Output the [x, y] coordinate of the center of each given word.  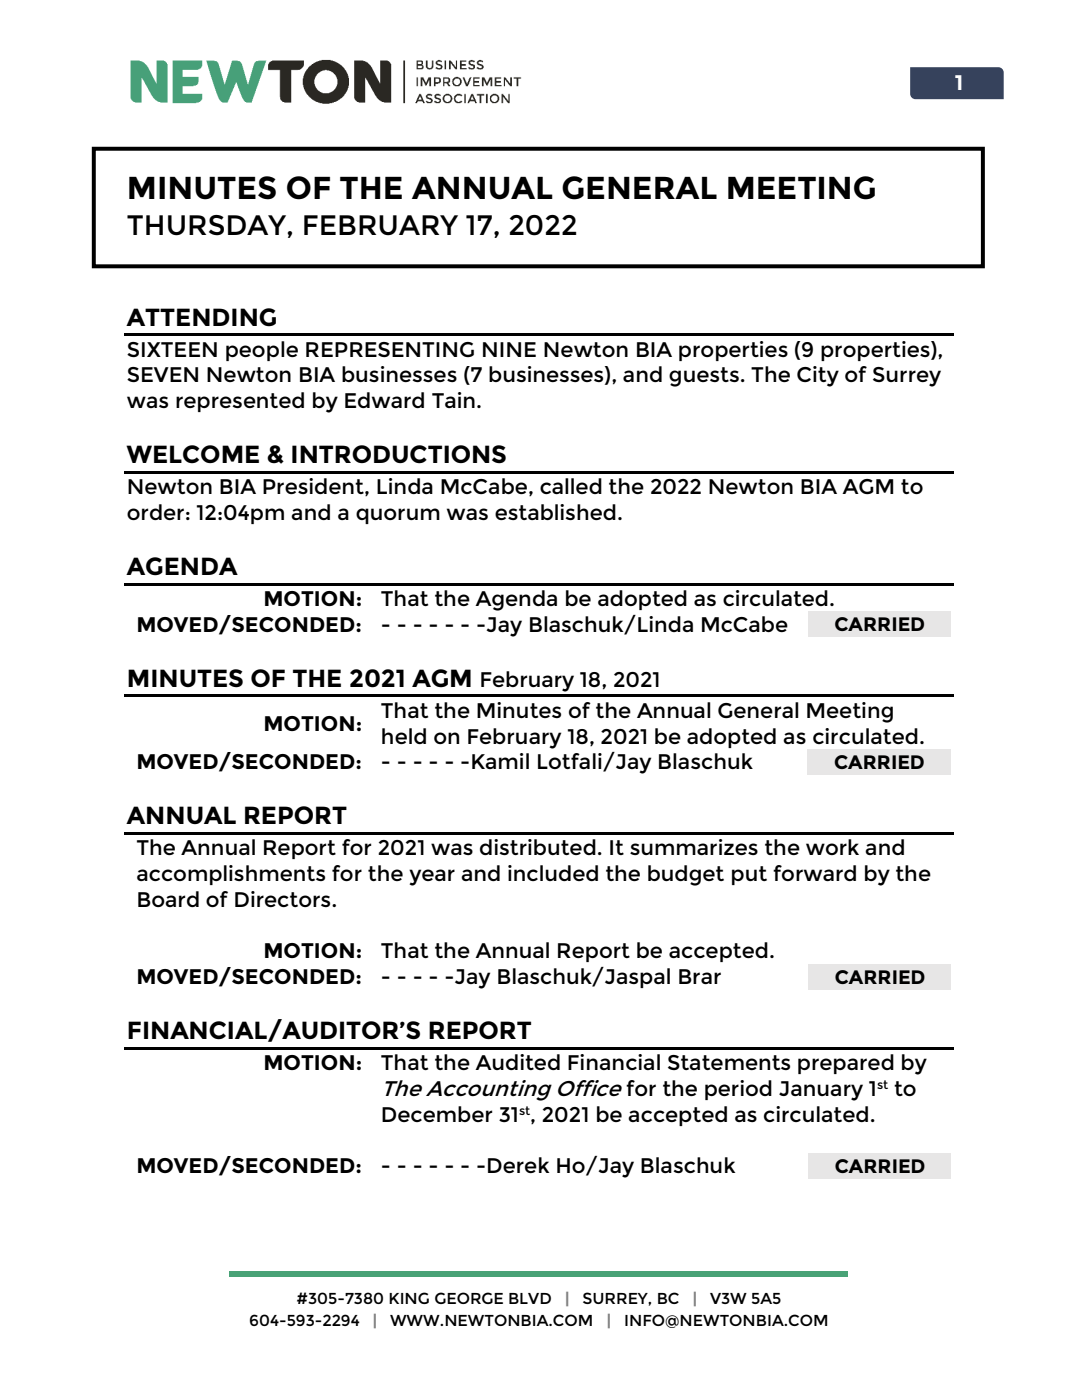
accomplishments [231, 875]
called [571, 486]
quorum [398, 516]
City [818, 376]
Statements [729, 1062]
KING [409, 1298]
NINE [509, 349]
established [555, 512]
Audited [517, 1062]
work [832, 847]
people [262, 351]
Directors [284, 899]
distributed [538, 847]
